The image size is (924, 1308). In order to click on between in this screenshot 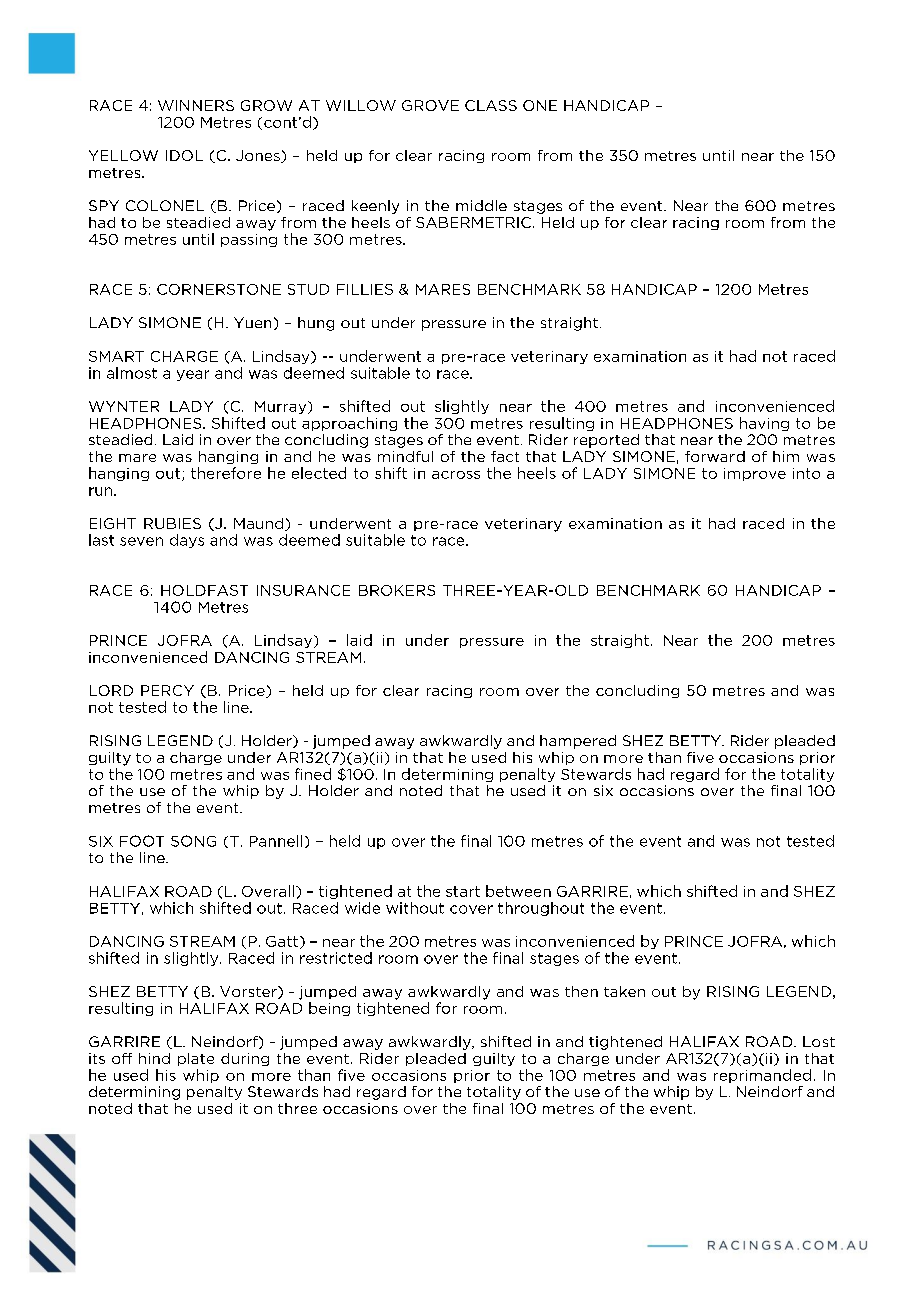, I will do `click(518, 891)`.
